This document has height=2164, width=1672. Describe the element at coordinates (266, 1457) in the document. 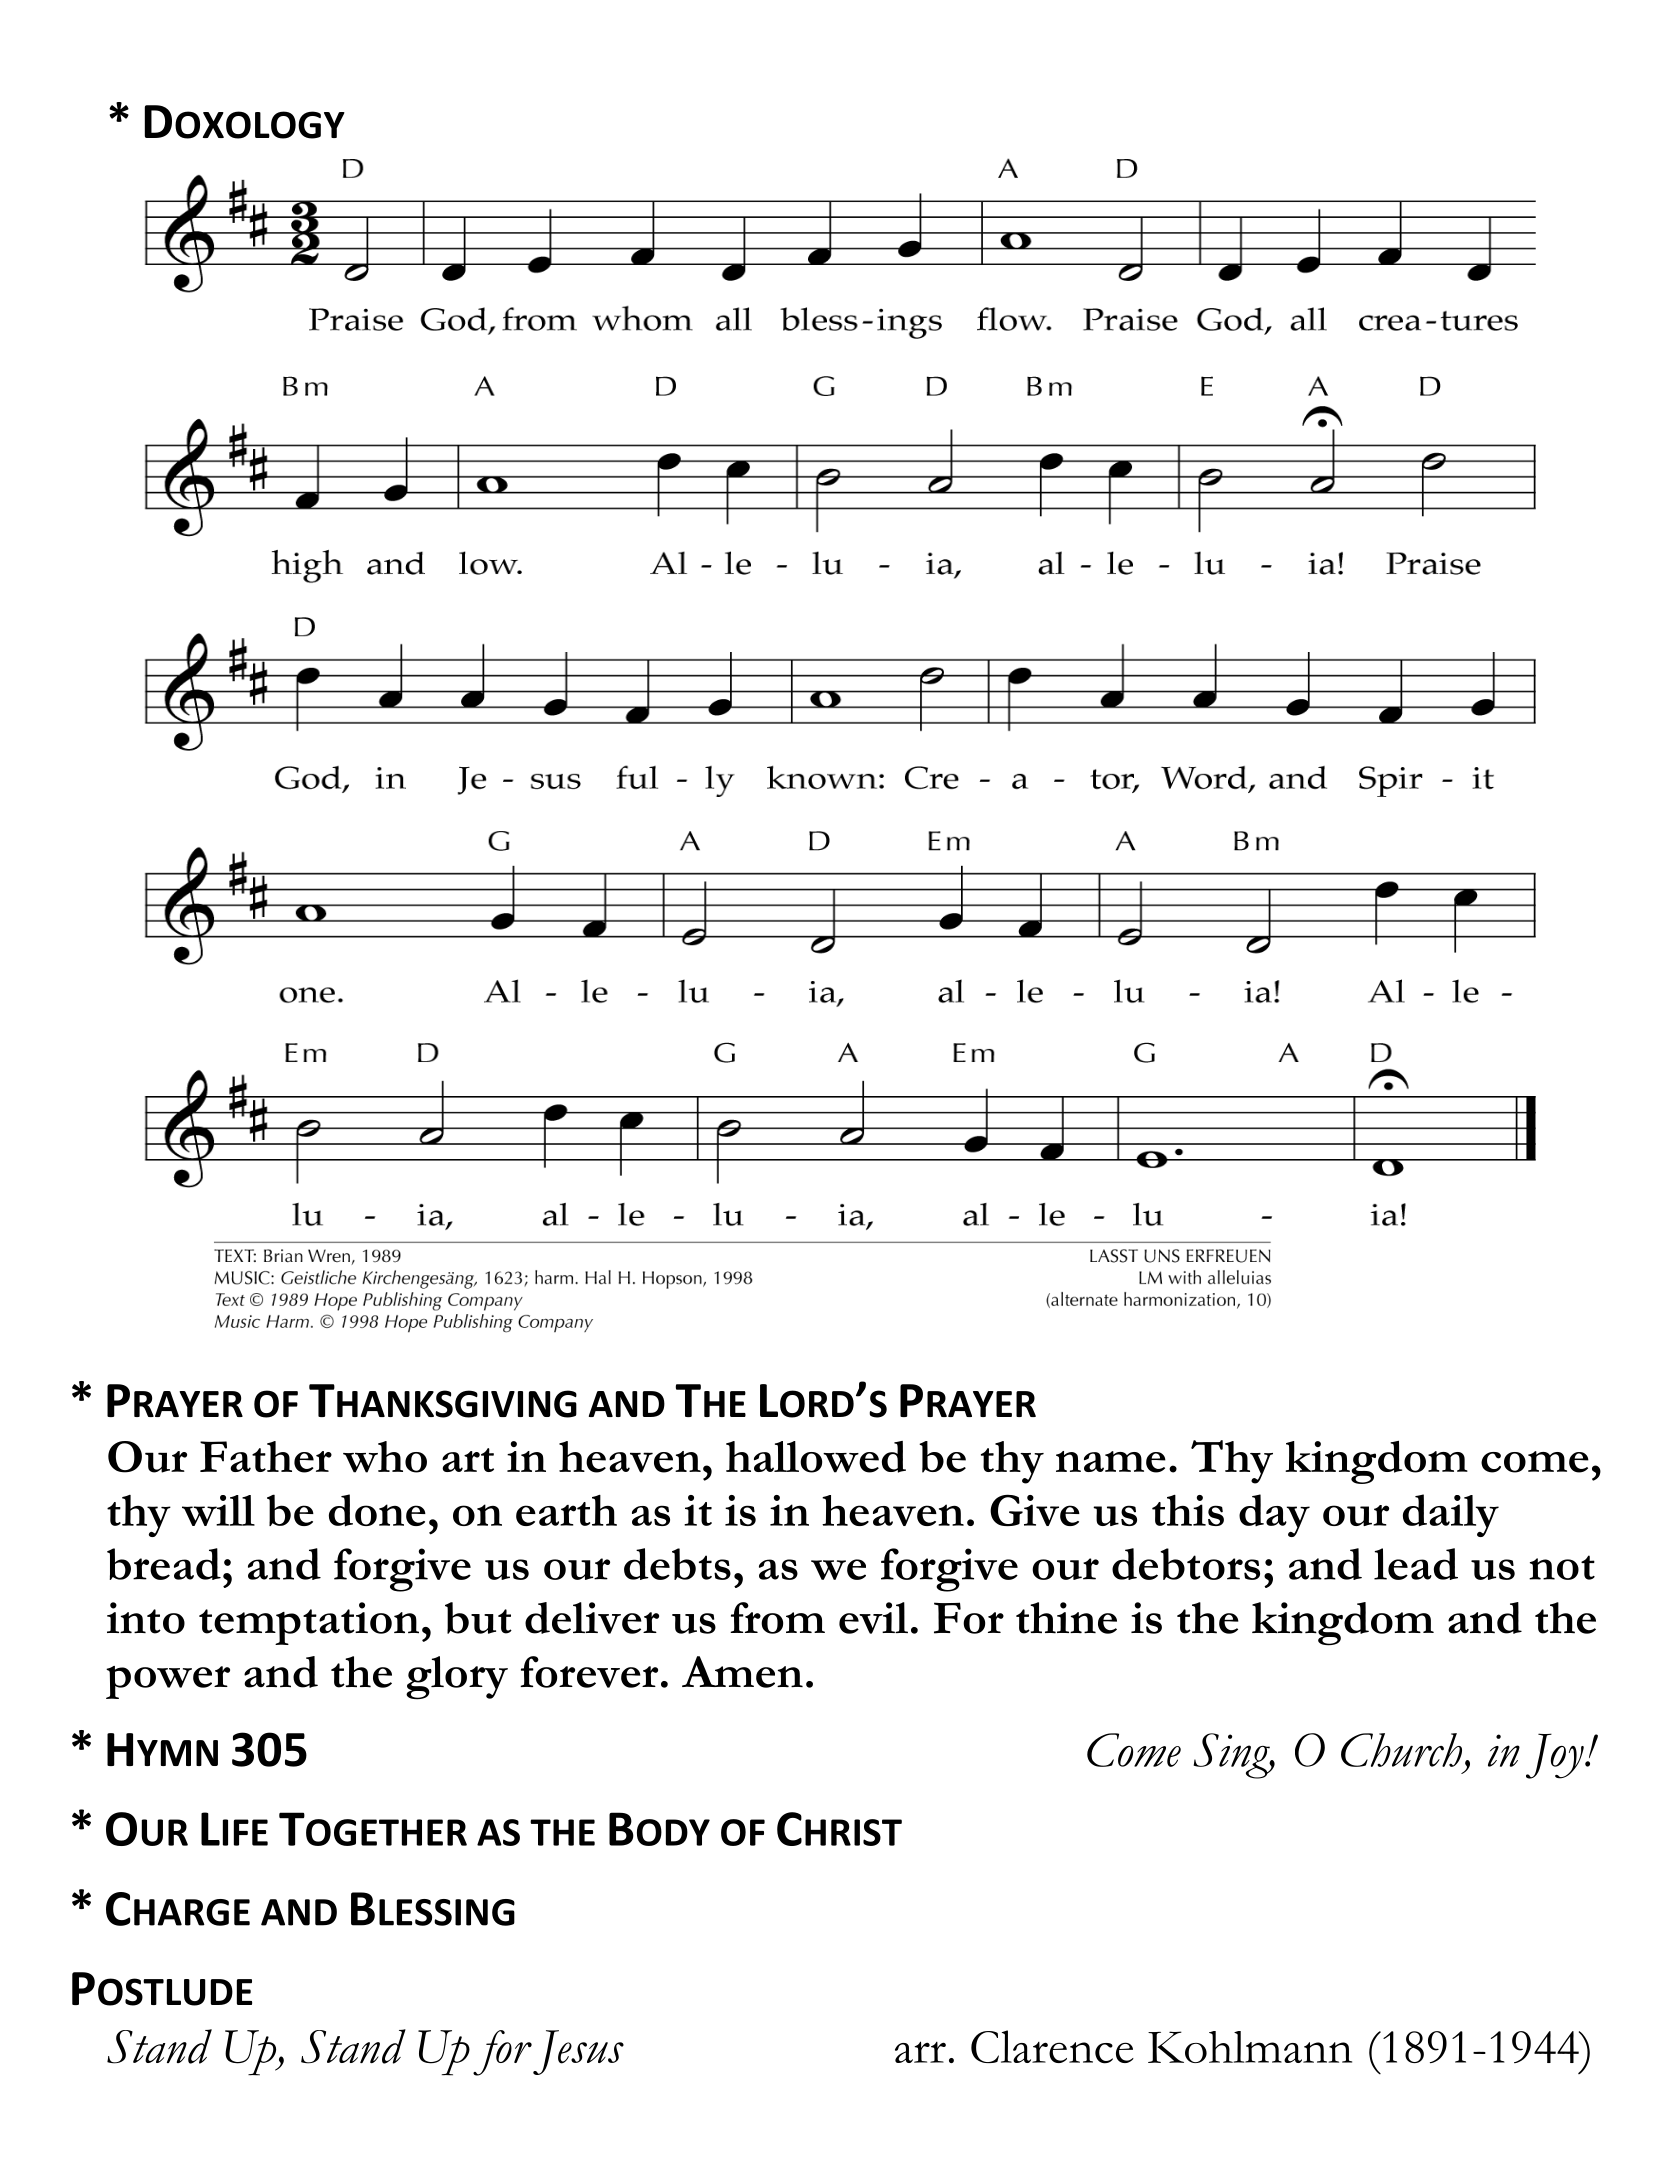

I see `Father` at that location.
